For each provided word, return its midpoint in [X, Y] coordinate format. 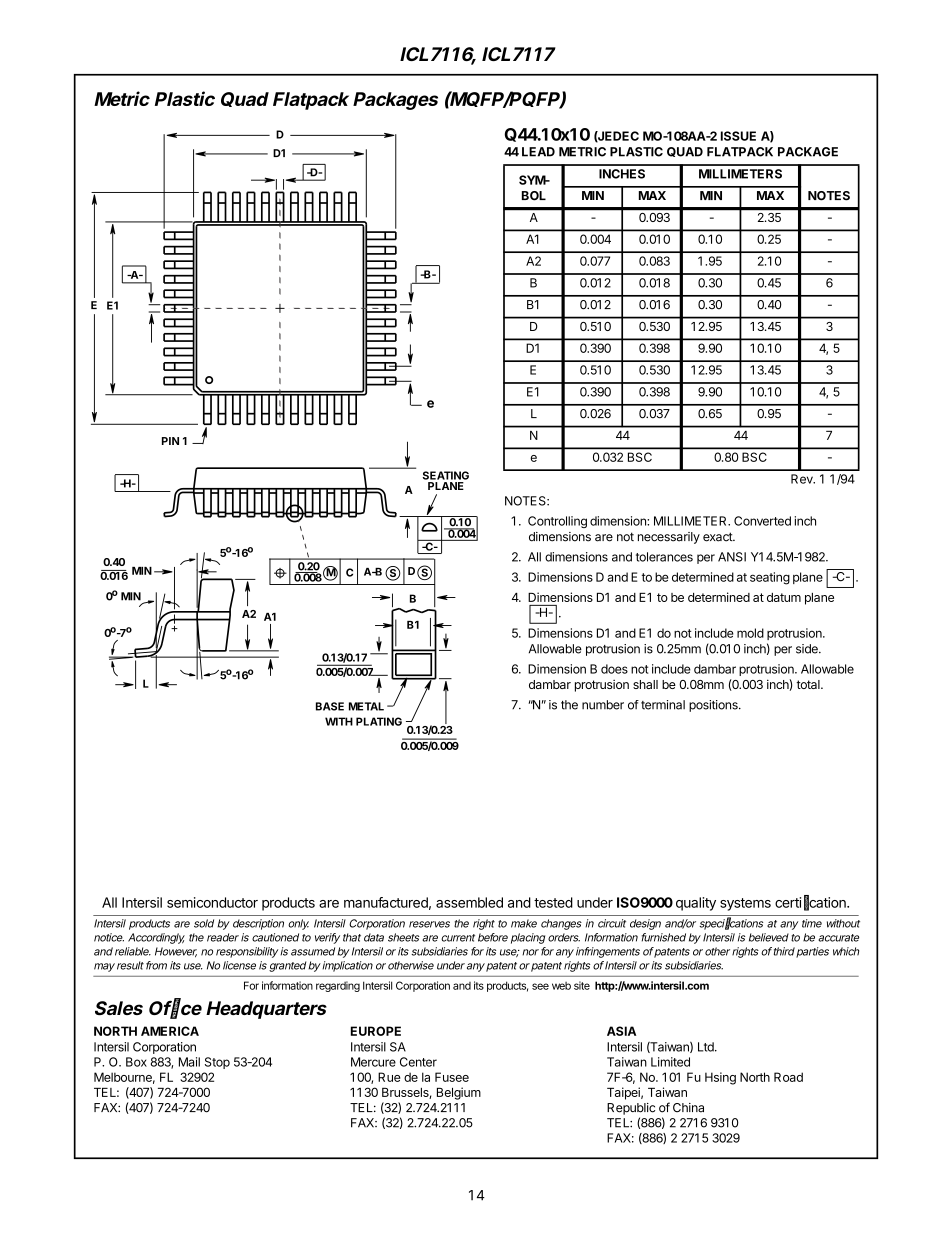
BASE [330, 706]
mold [750, 633]
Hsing [720, 1078]
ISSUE [738, 136]
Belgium [459, 1093]
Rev [803, 479]
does [614, 669]
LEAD [538, 152]
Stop [217, 1063]
